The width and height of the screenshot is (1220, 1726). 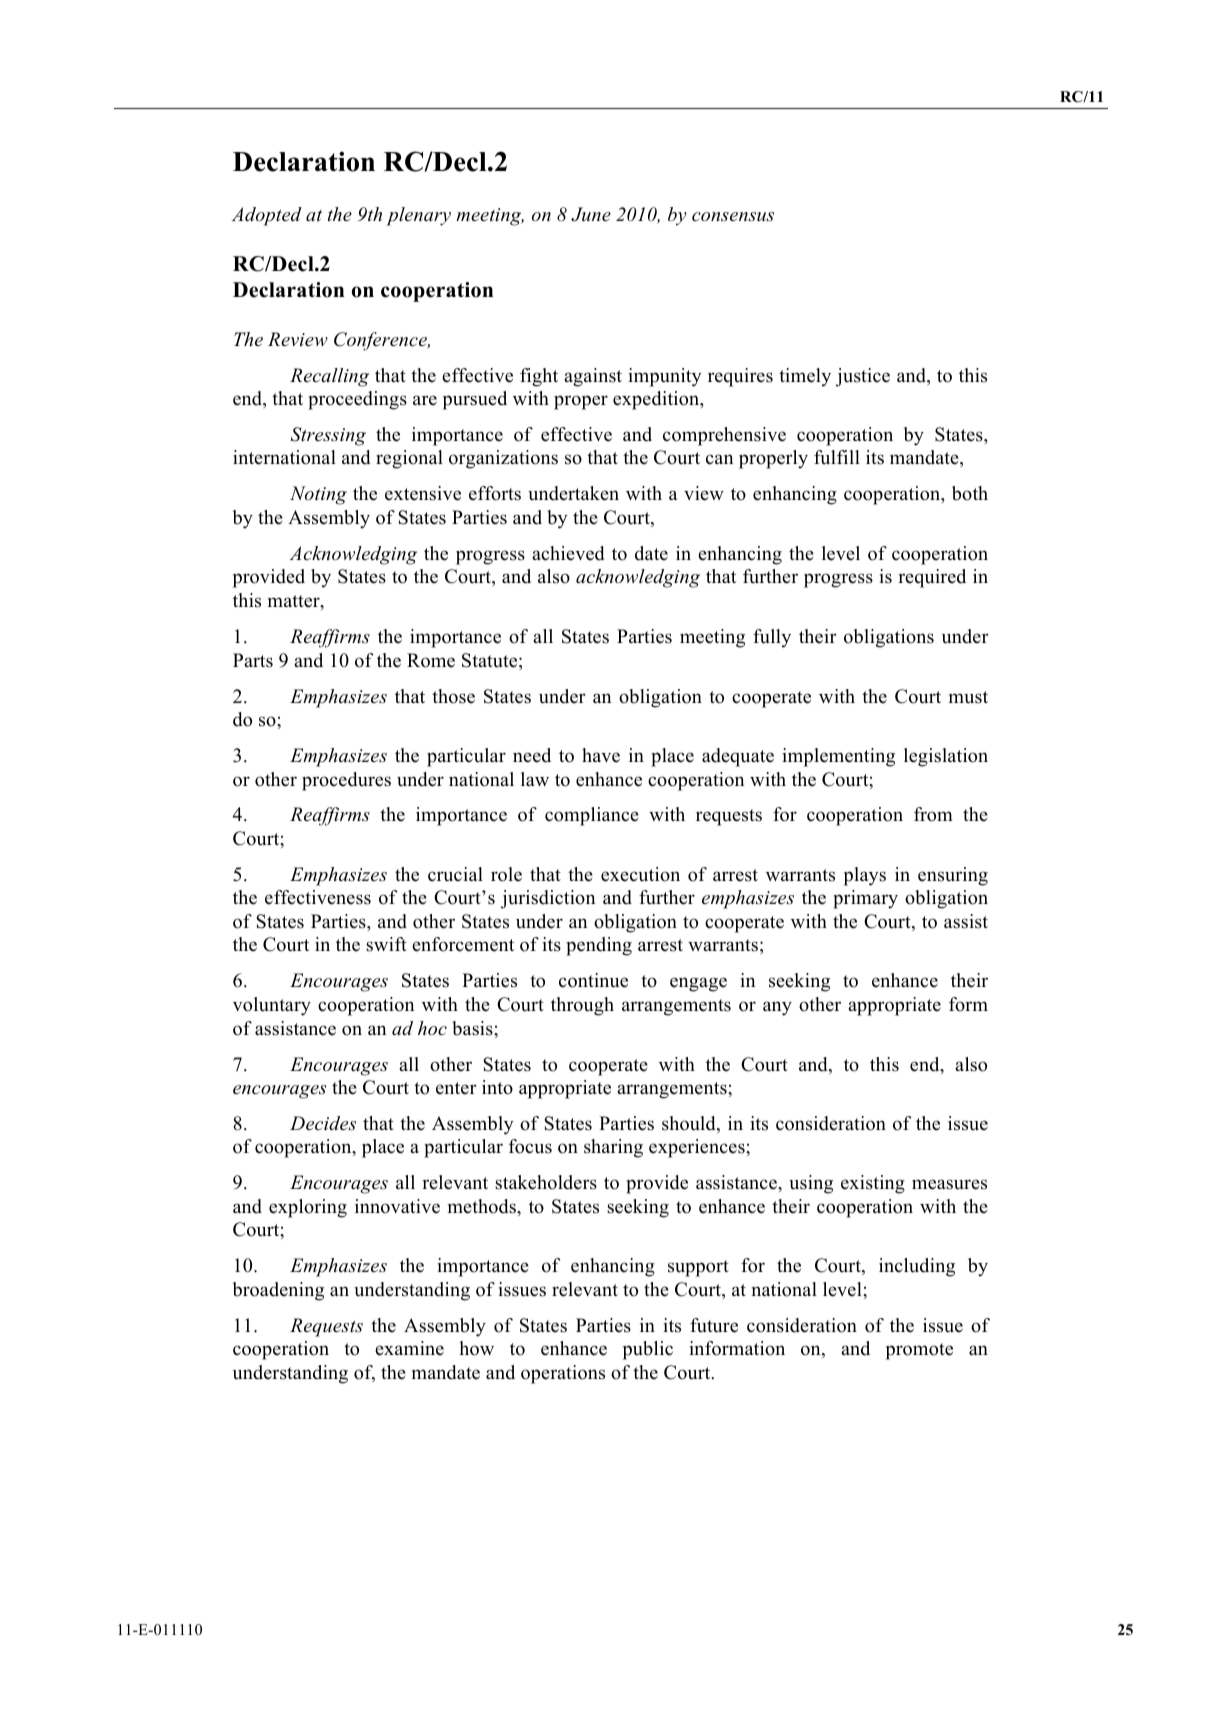 I want to click on achieved, so click(x=568, y=553).
